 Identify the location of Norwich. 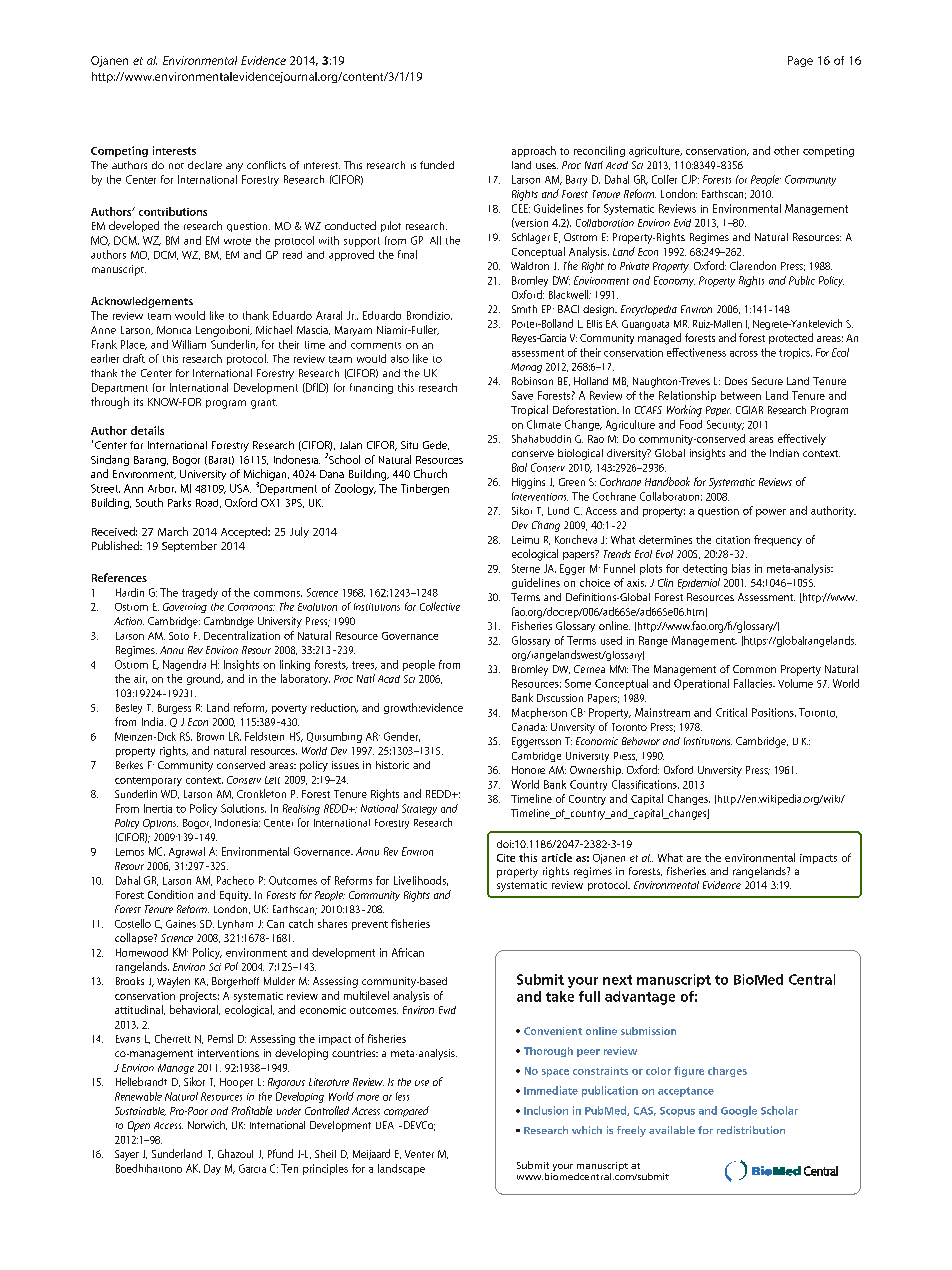
(207, 1125).
